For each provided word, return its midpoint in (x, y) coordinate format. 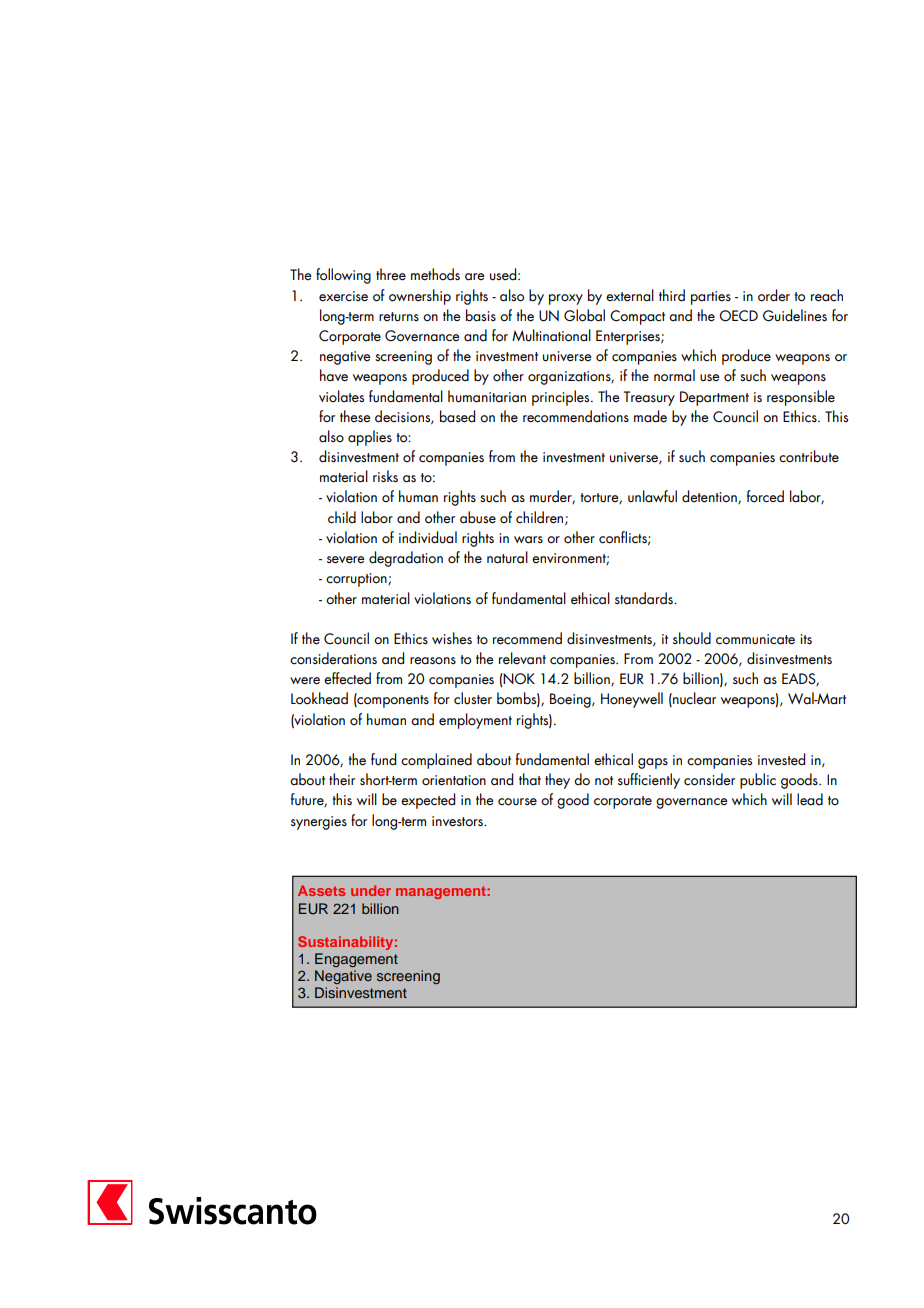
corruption (357, 580)
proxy (566, 299)
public (758, 781)
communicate (755, 639)
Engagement (356, 960)
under (371, 890)
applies (370, 438)
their (342, 779)
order (774, 295)
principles (562, 398)
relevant (522, 658)
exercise (343, 296)
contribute (809, 456)
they (557, 781)
